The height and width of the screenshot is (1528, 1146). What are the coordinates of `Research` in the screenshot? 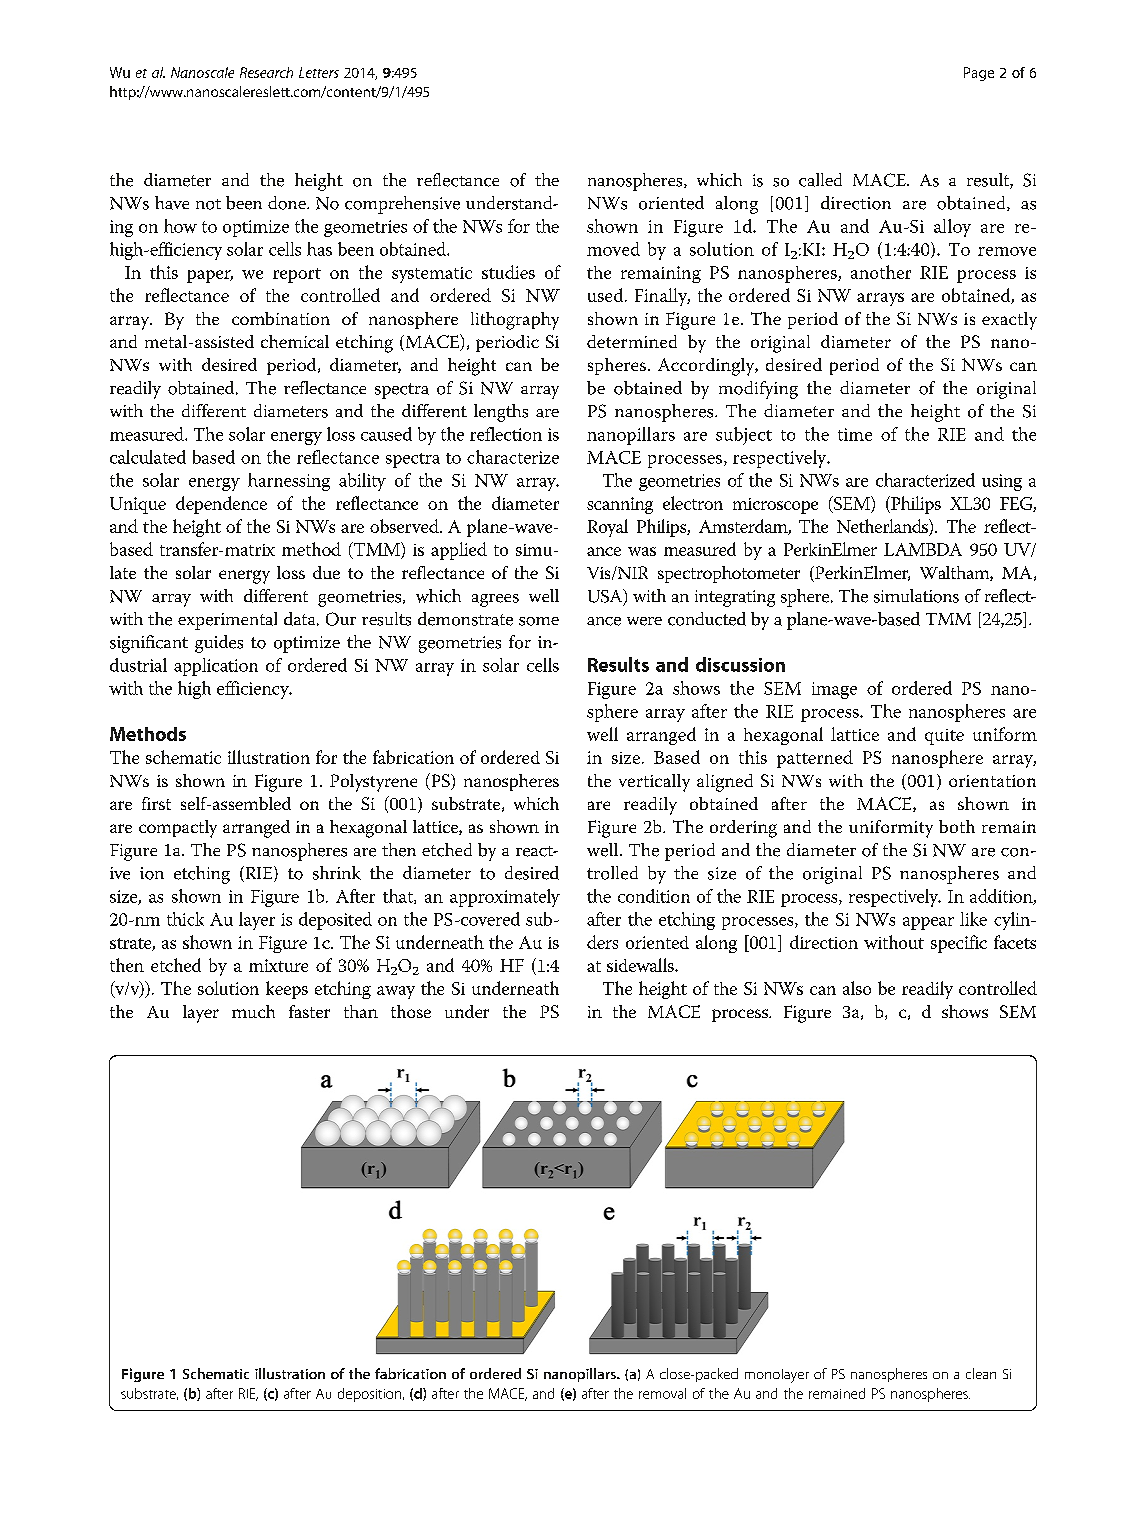 It's located at (266, 72).
